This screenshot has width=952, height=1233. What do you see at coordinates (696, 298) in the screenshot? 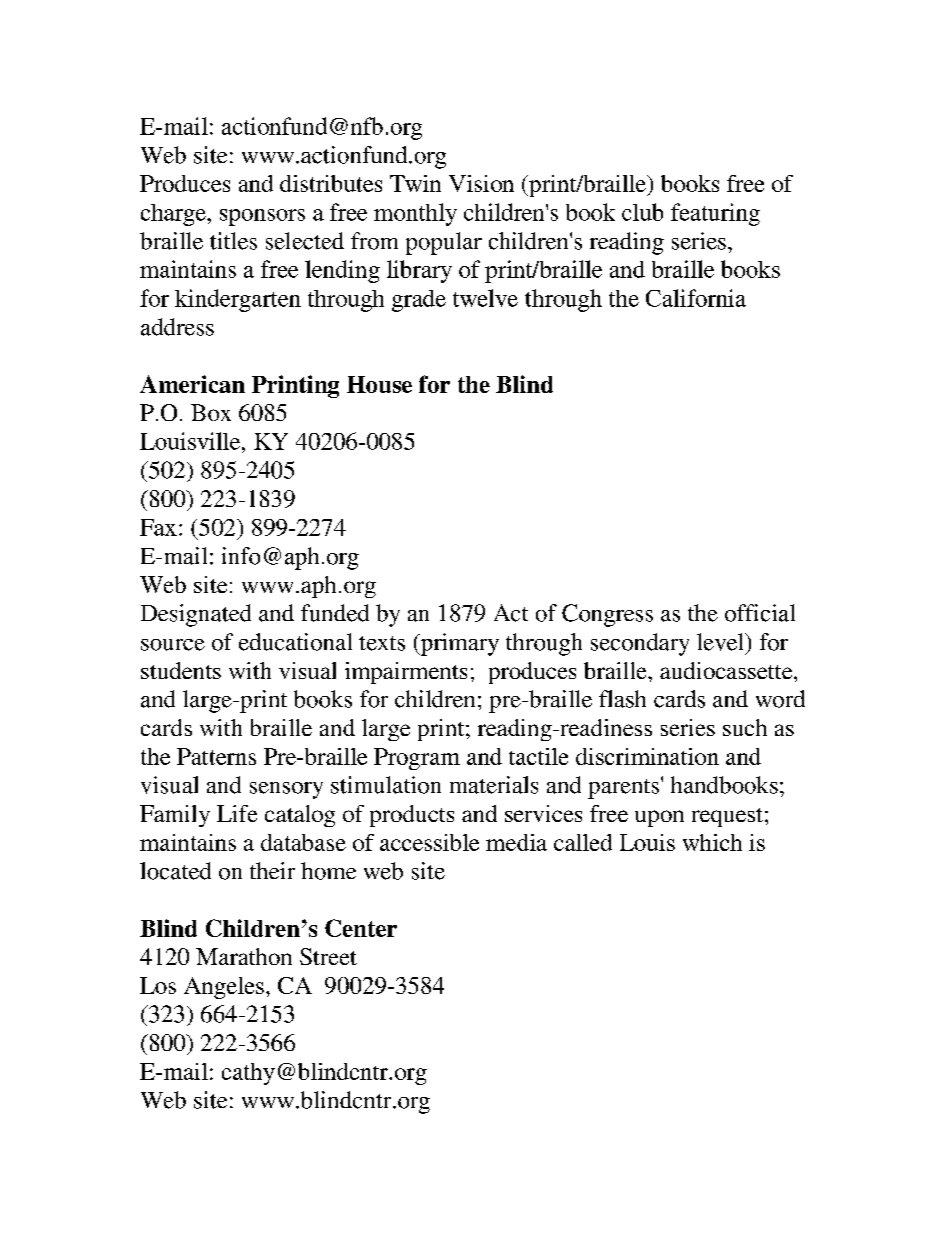
I see `California` at bounding box center [696, 298].
